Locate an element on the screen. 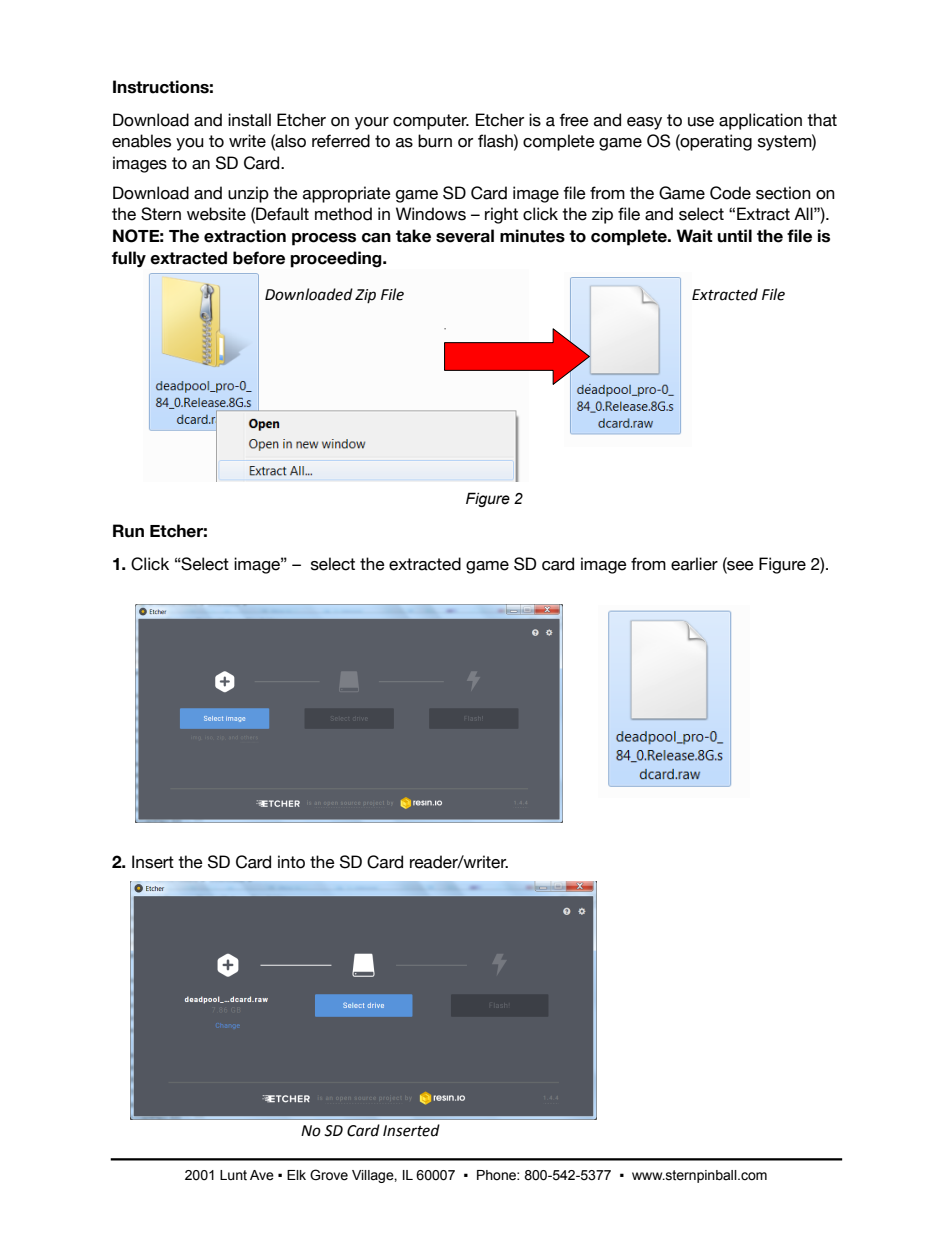 This screenshot has height=1233, width=952. Elk is located at coordinates (296, 1175).
